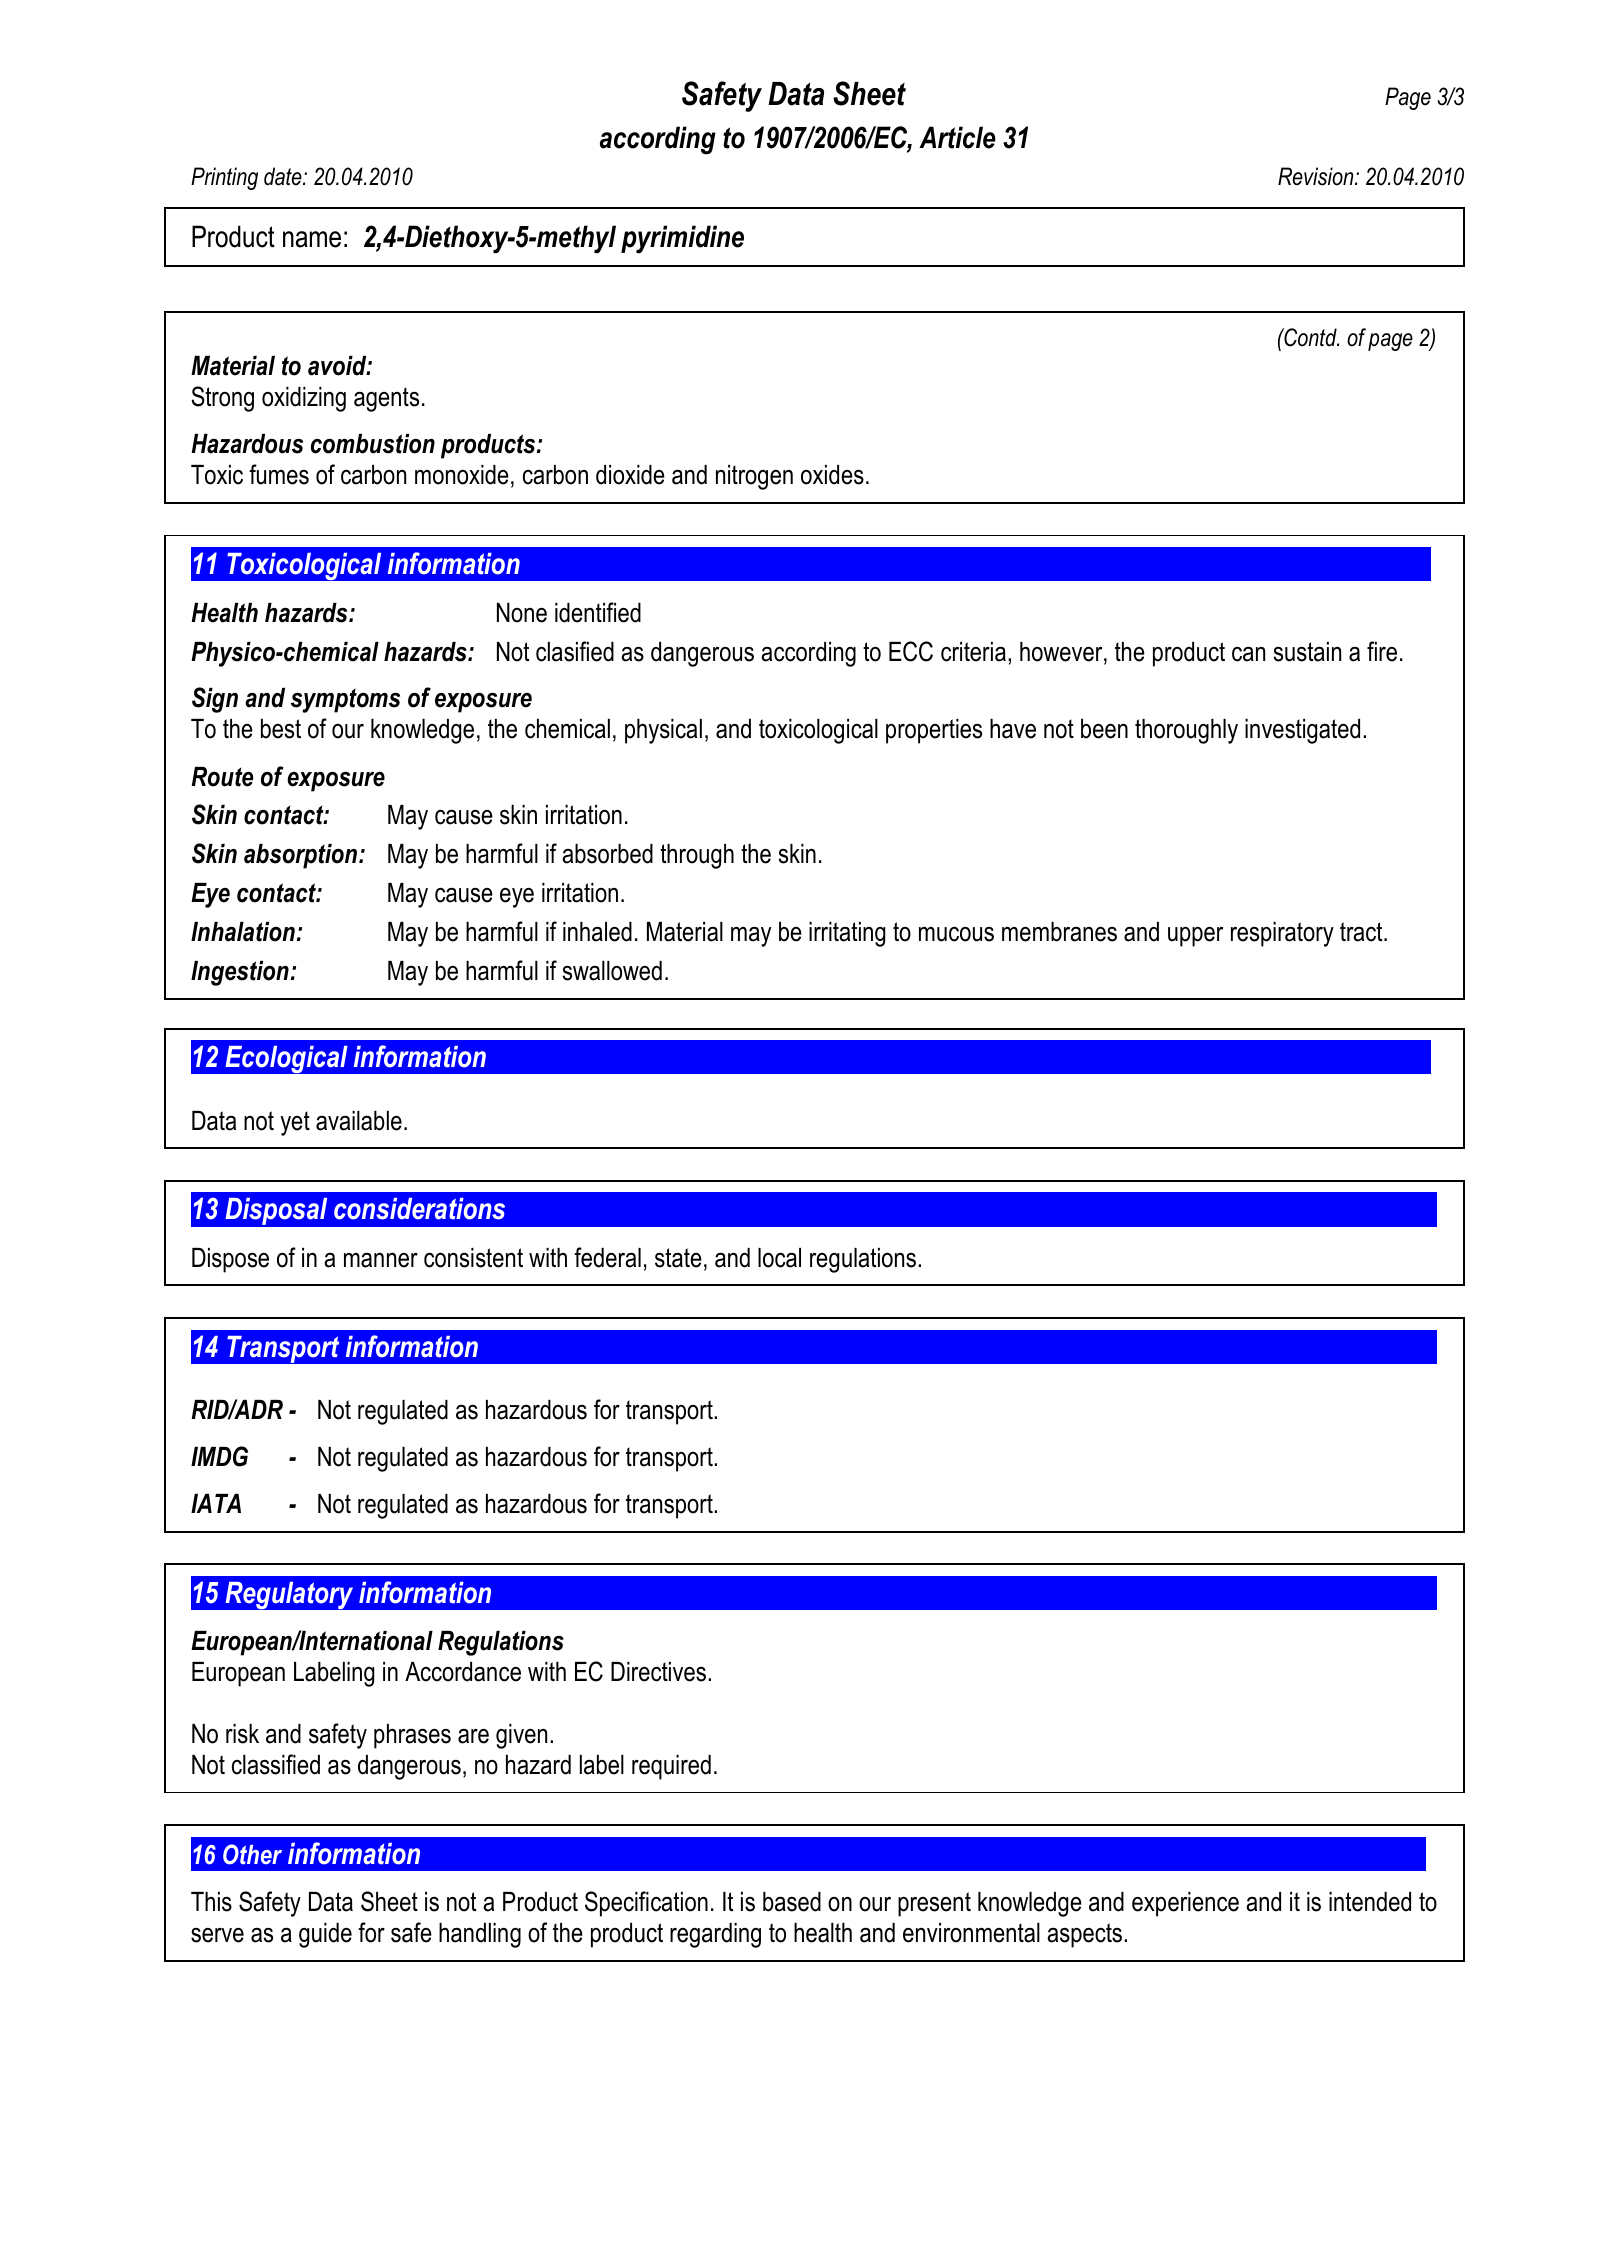 This screenshot has width=1601, height=2265. I want to click on local, so click(779, 1258).
